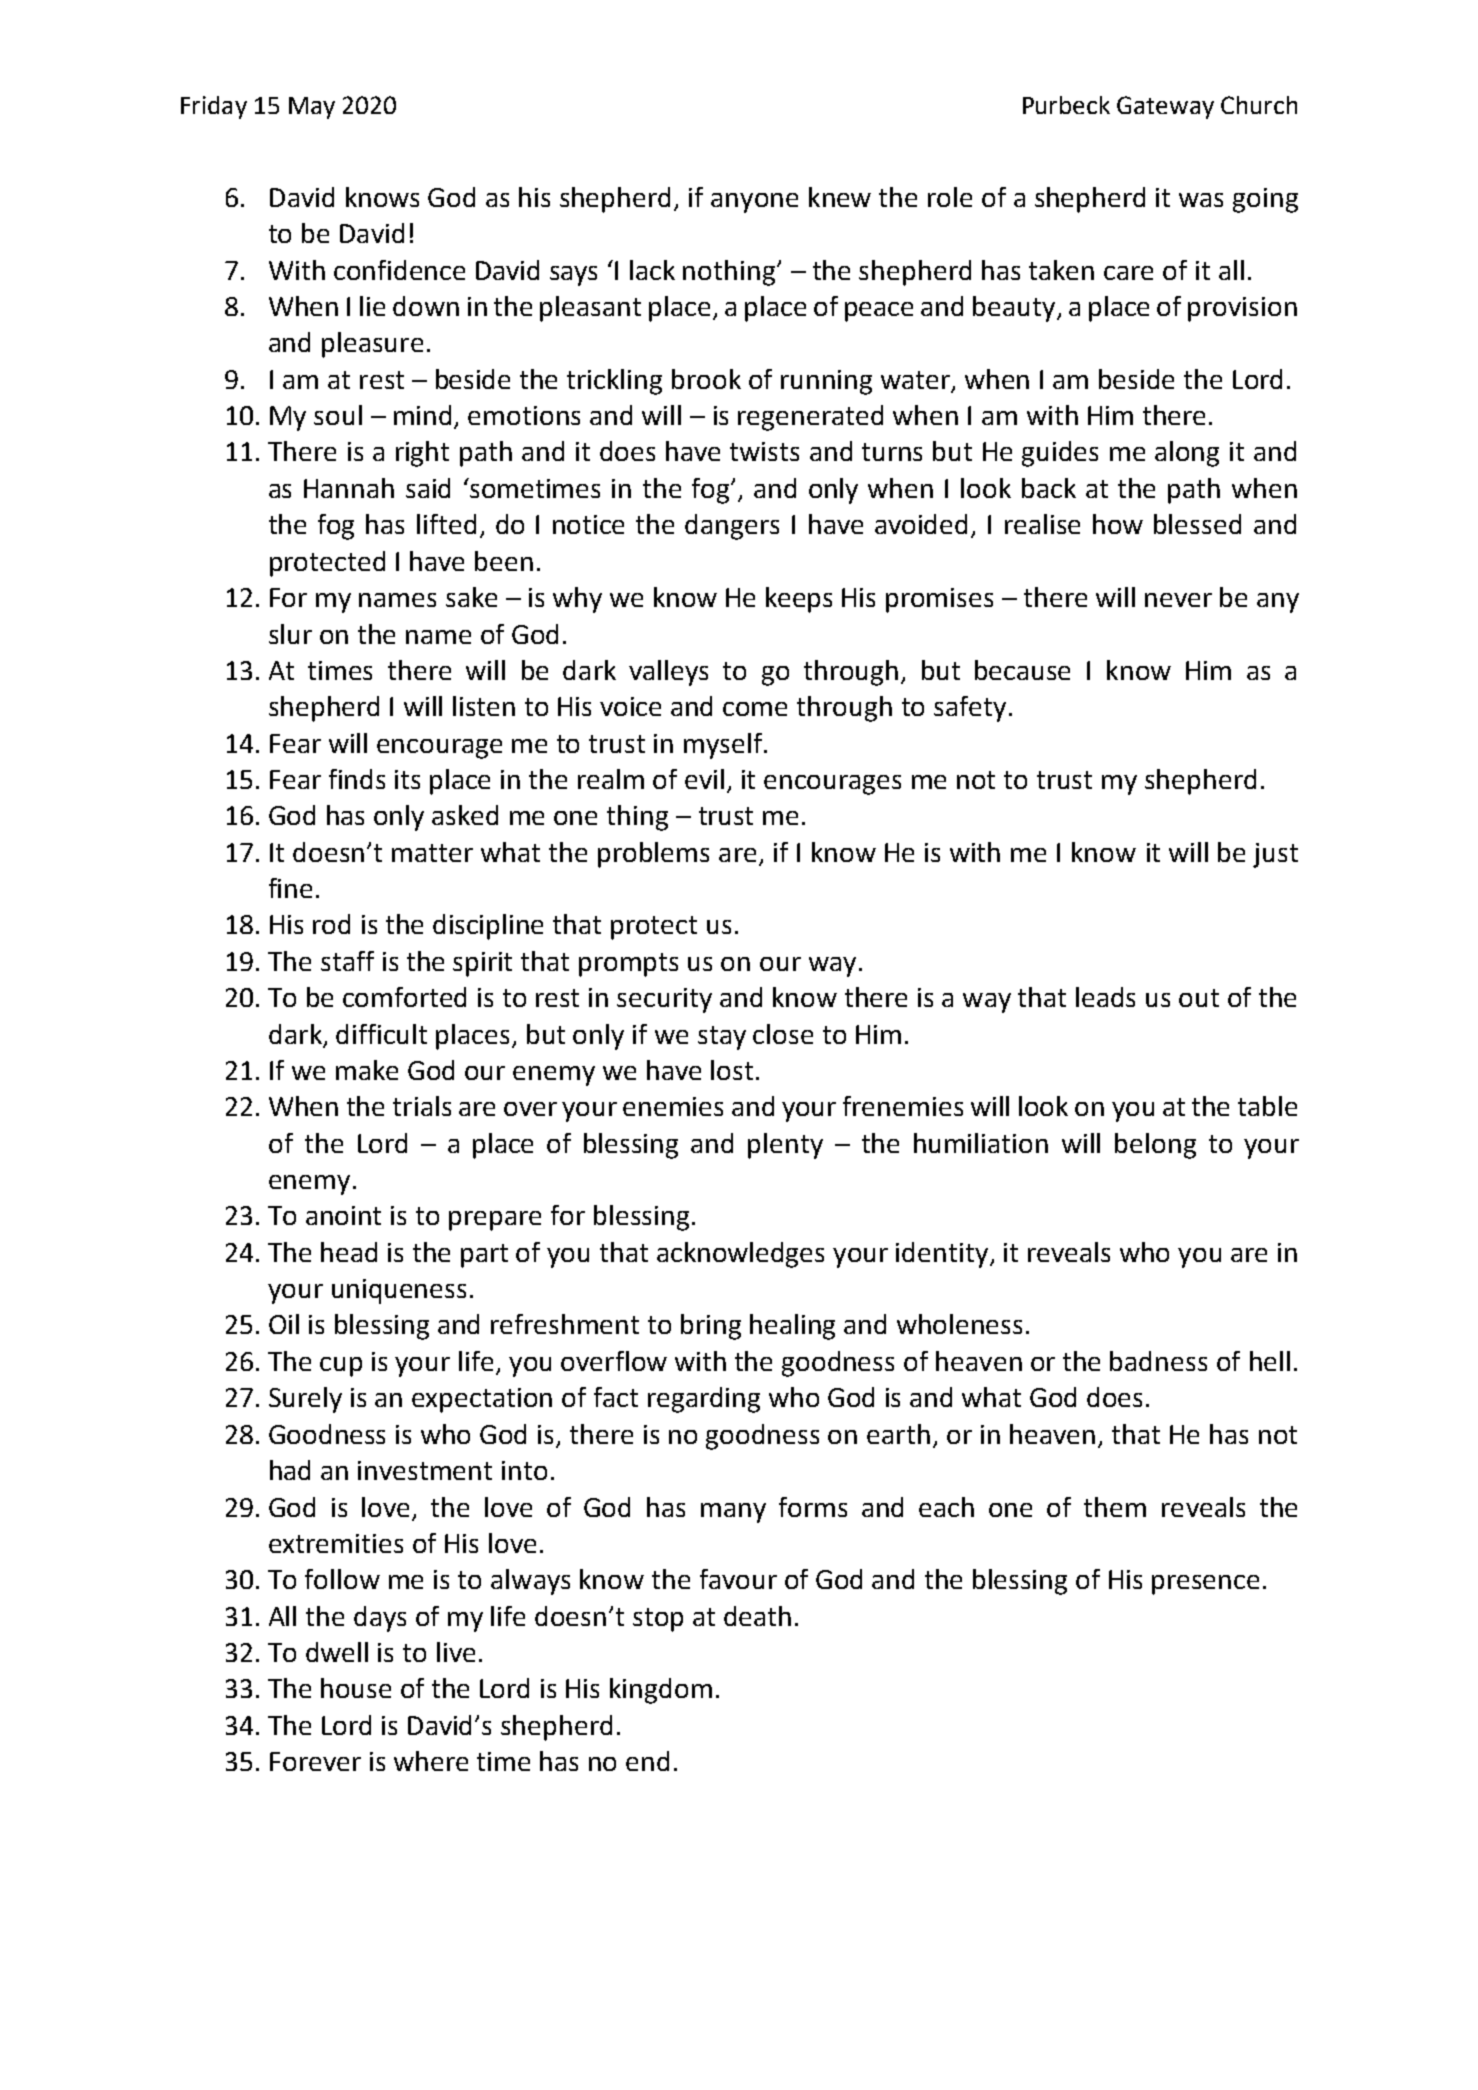  Describe the element at coordinates (1205, 1585) in the screenshot. I see `presence` at that location.
